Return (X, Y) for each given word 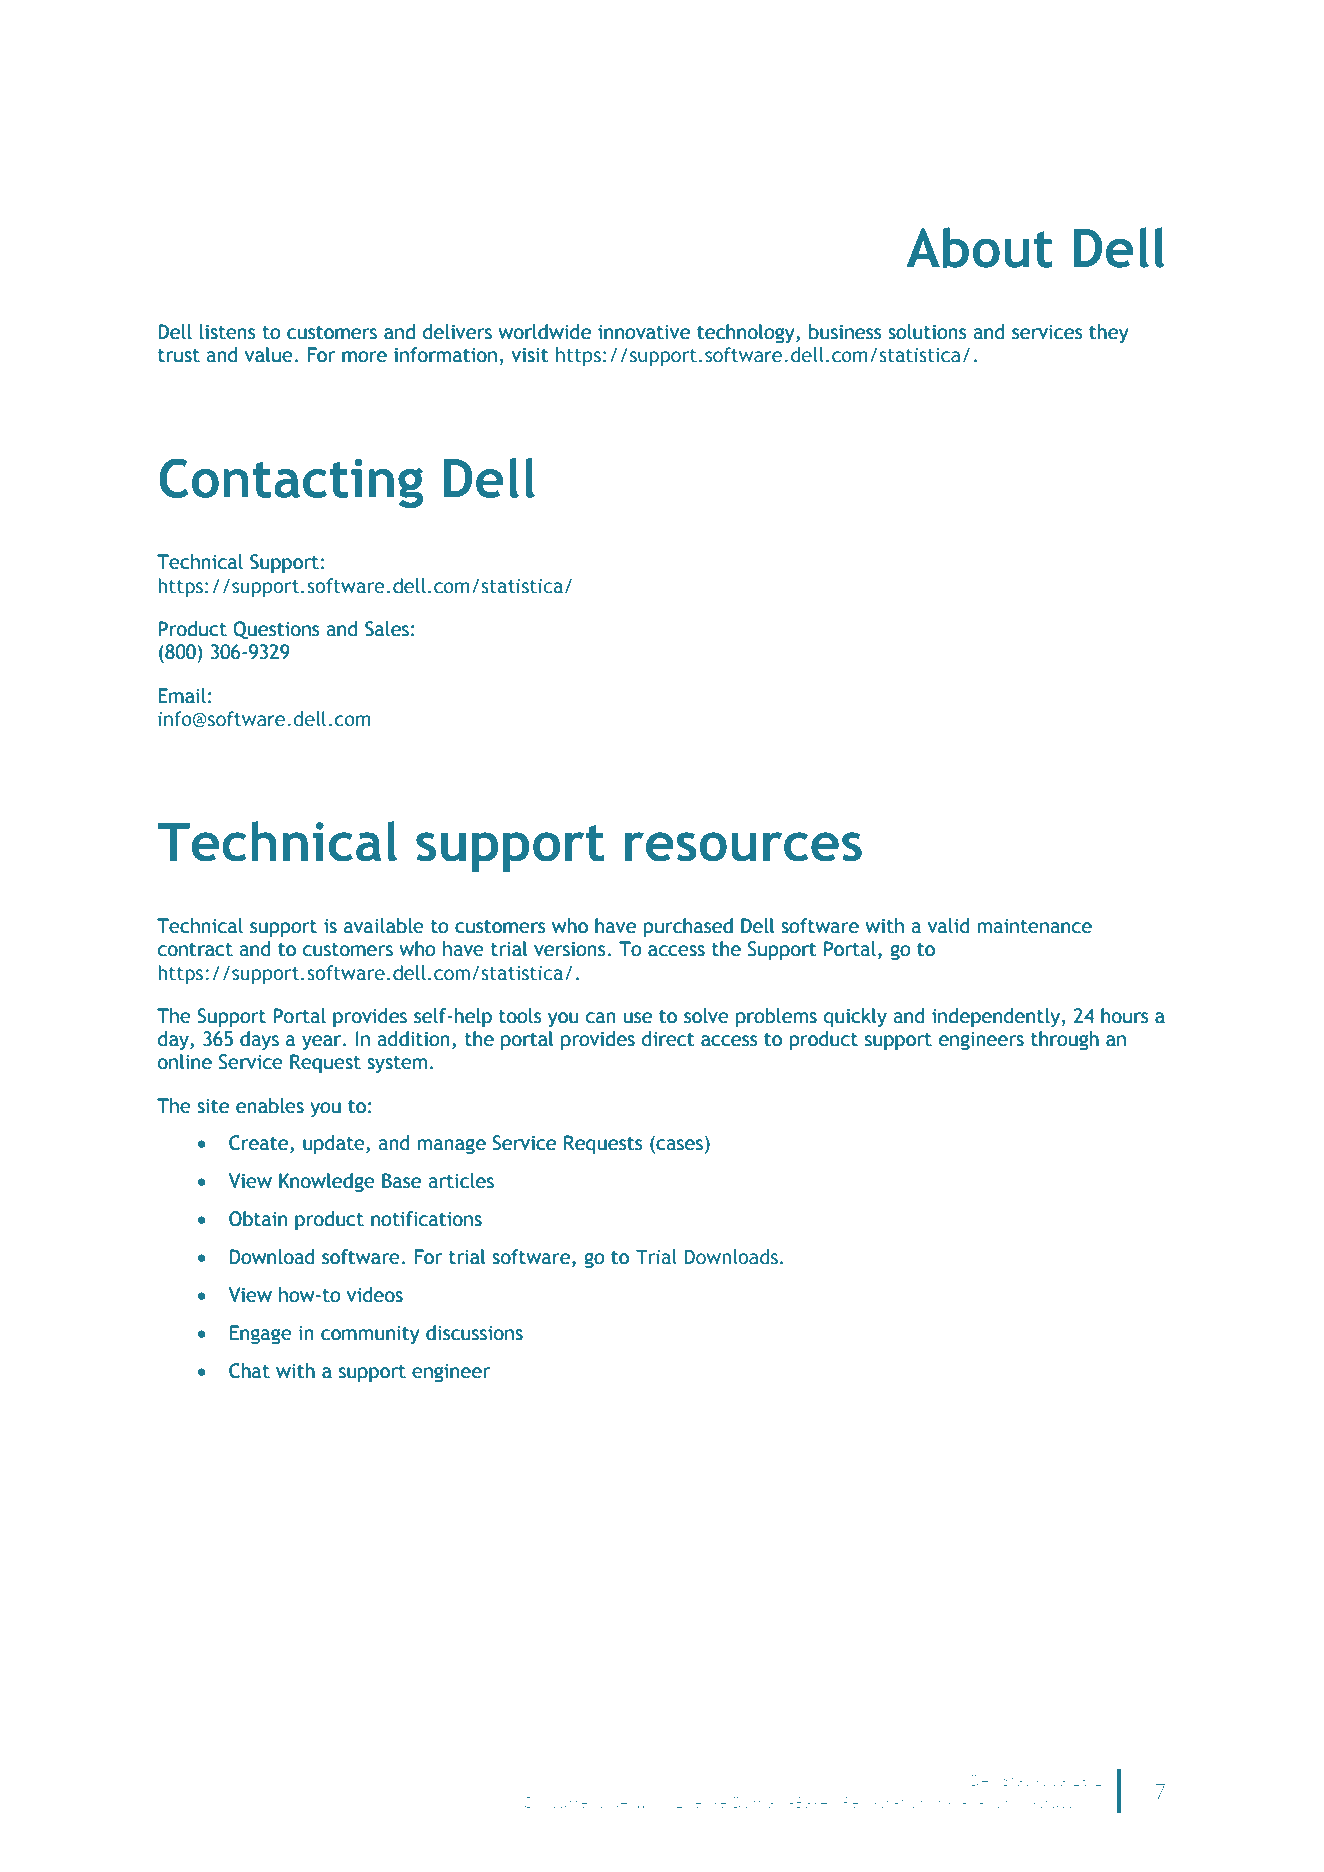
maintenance (1035, 926)
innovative (644, 332)
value (270, 355)
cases (678, 1146)
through (1065, 1040)
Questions (276, 630)
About (979, 247)
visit (529, 355)
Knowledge (327, 1182)
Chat (249, 1371)
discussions (474, 1333)
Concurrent (564, 1802)
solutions (927, 332)
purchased (688, 927)
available (384, 926)
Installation (973, 1802)
